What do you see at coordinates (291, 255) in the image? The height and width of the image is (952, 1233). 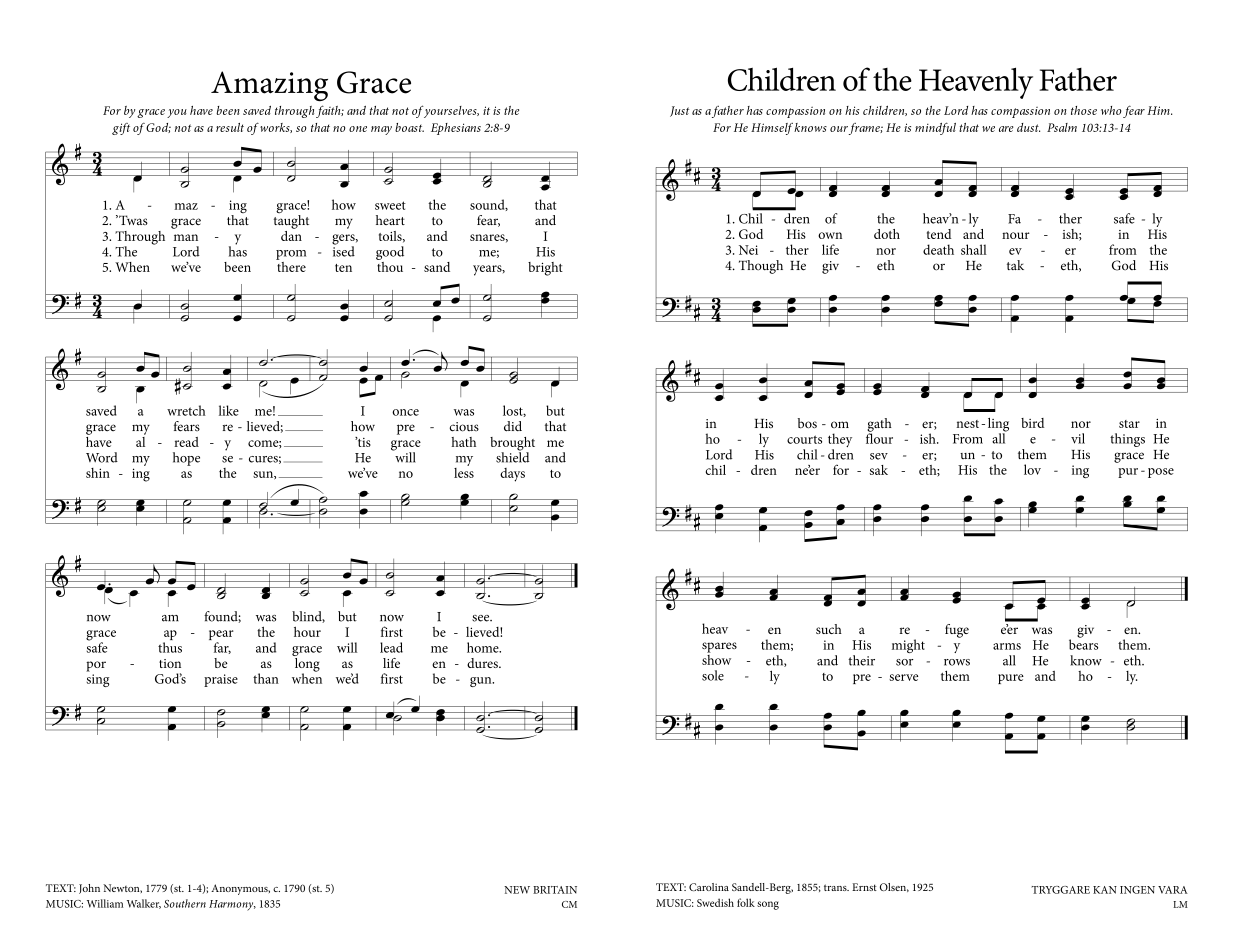 I see `prom` at bounding box center [291, 255].
